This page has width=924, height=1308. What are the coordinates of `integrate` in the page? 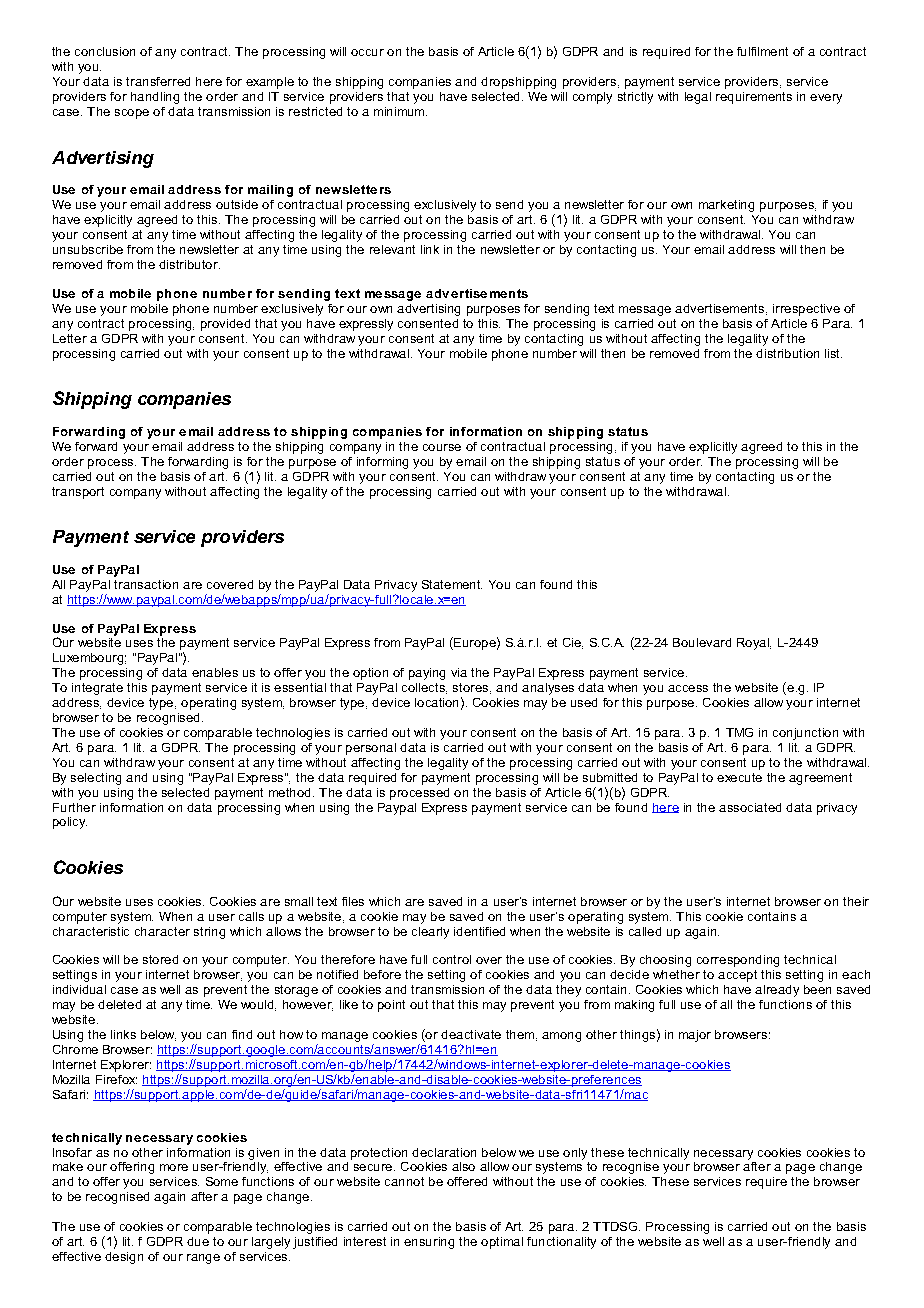 It's located at (97, 689).
